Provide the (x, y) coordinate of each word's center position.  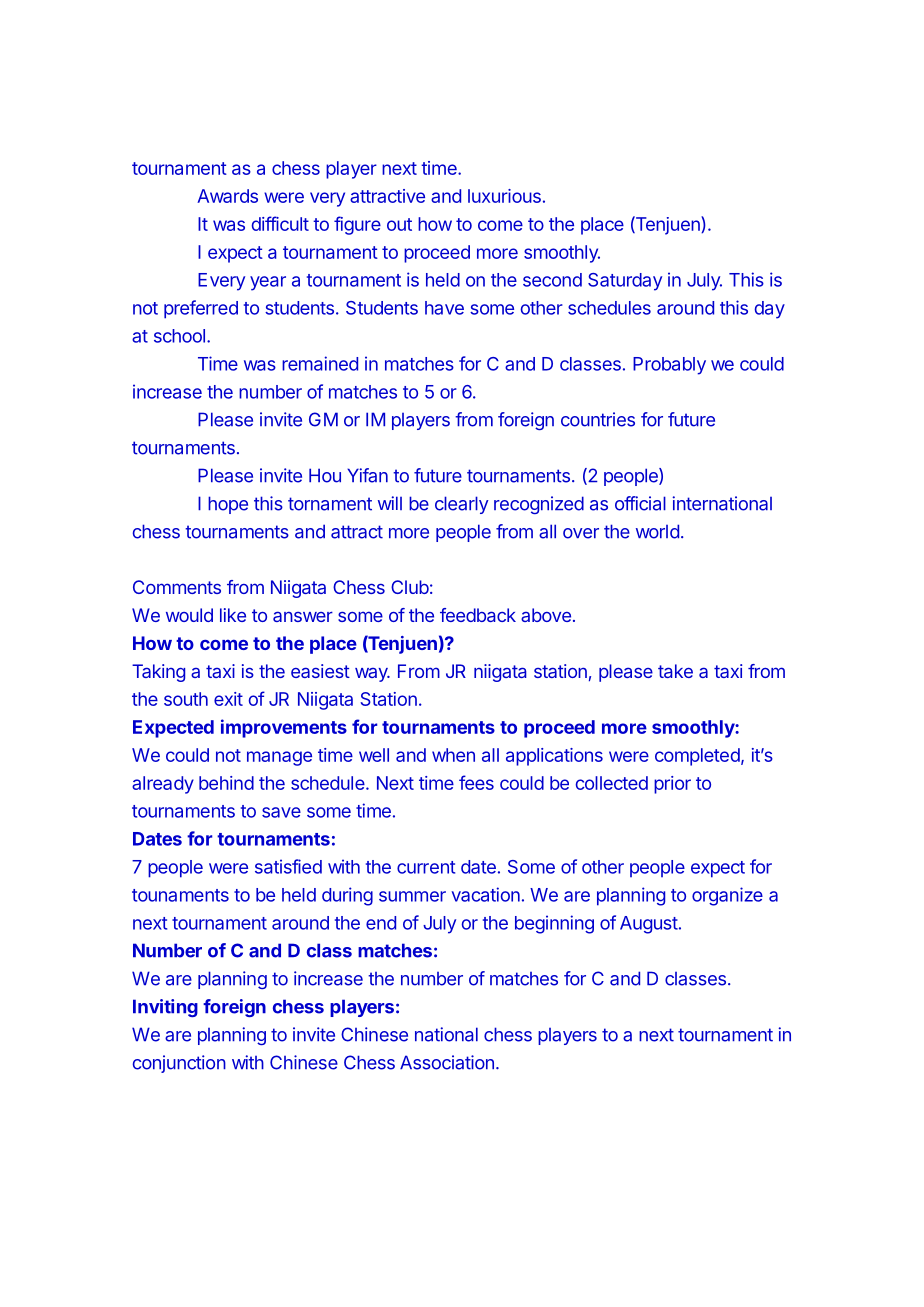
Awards (227, 196)
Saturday (625, 282)
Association (447, 1062)
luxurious (504, 196)
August (649, 925)
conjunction (179, 1064)
